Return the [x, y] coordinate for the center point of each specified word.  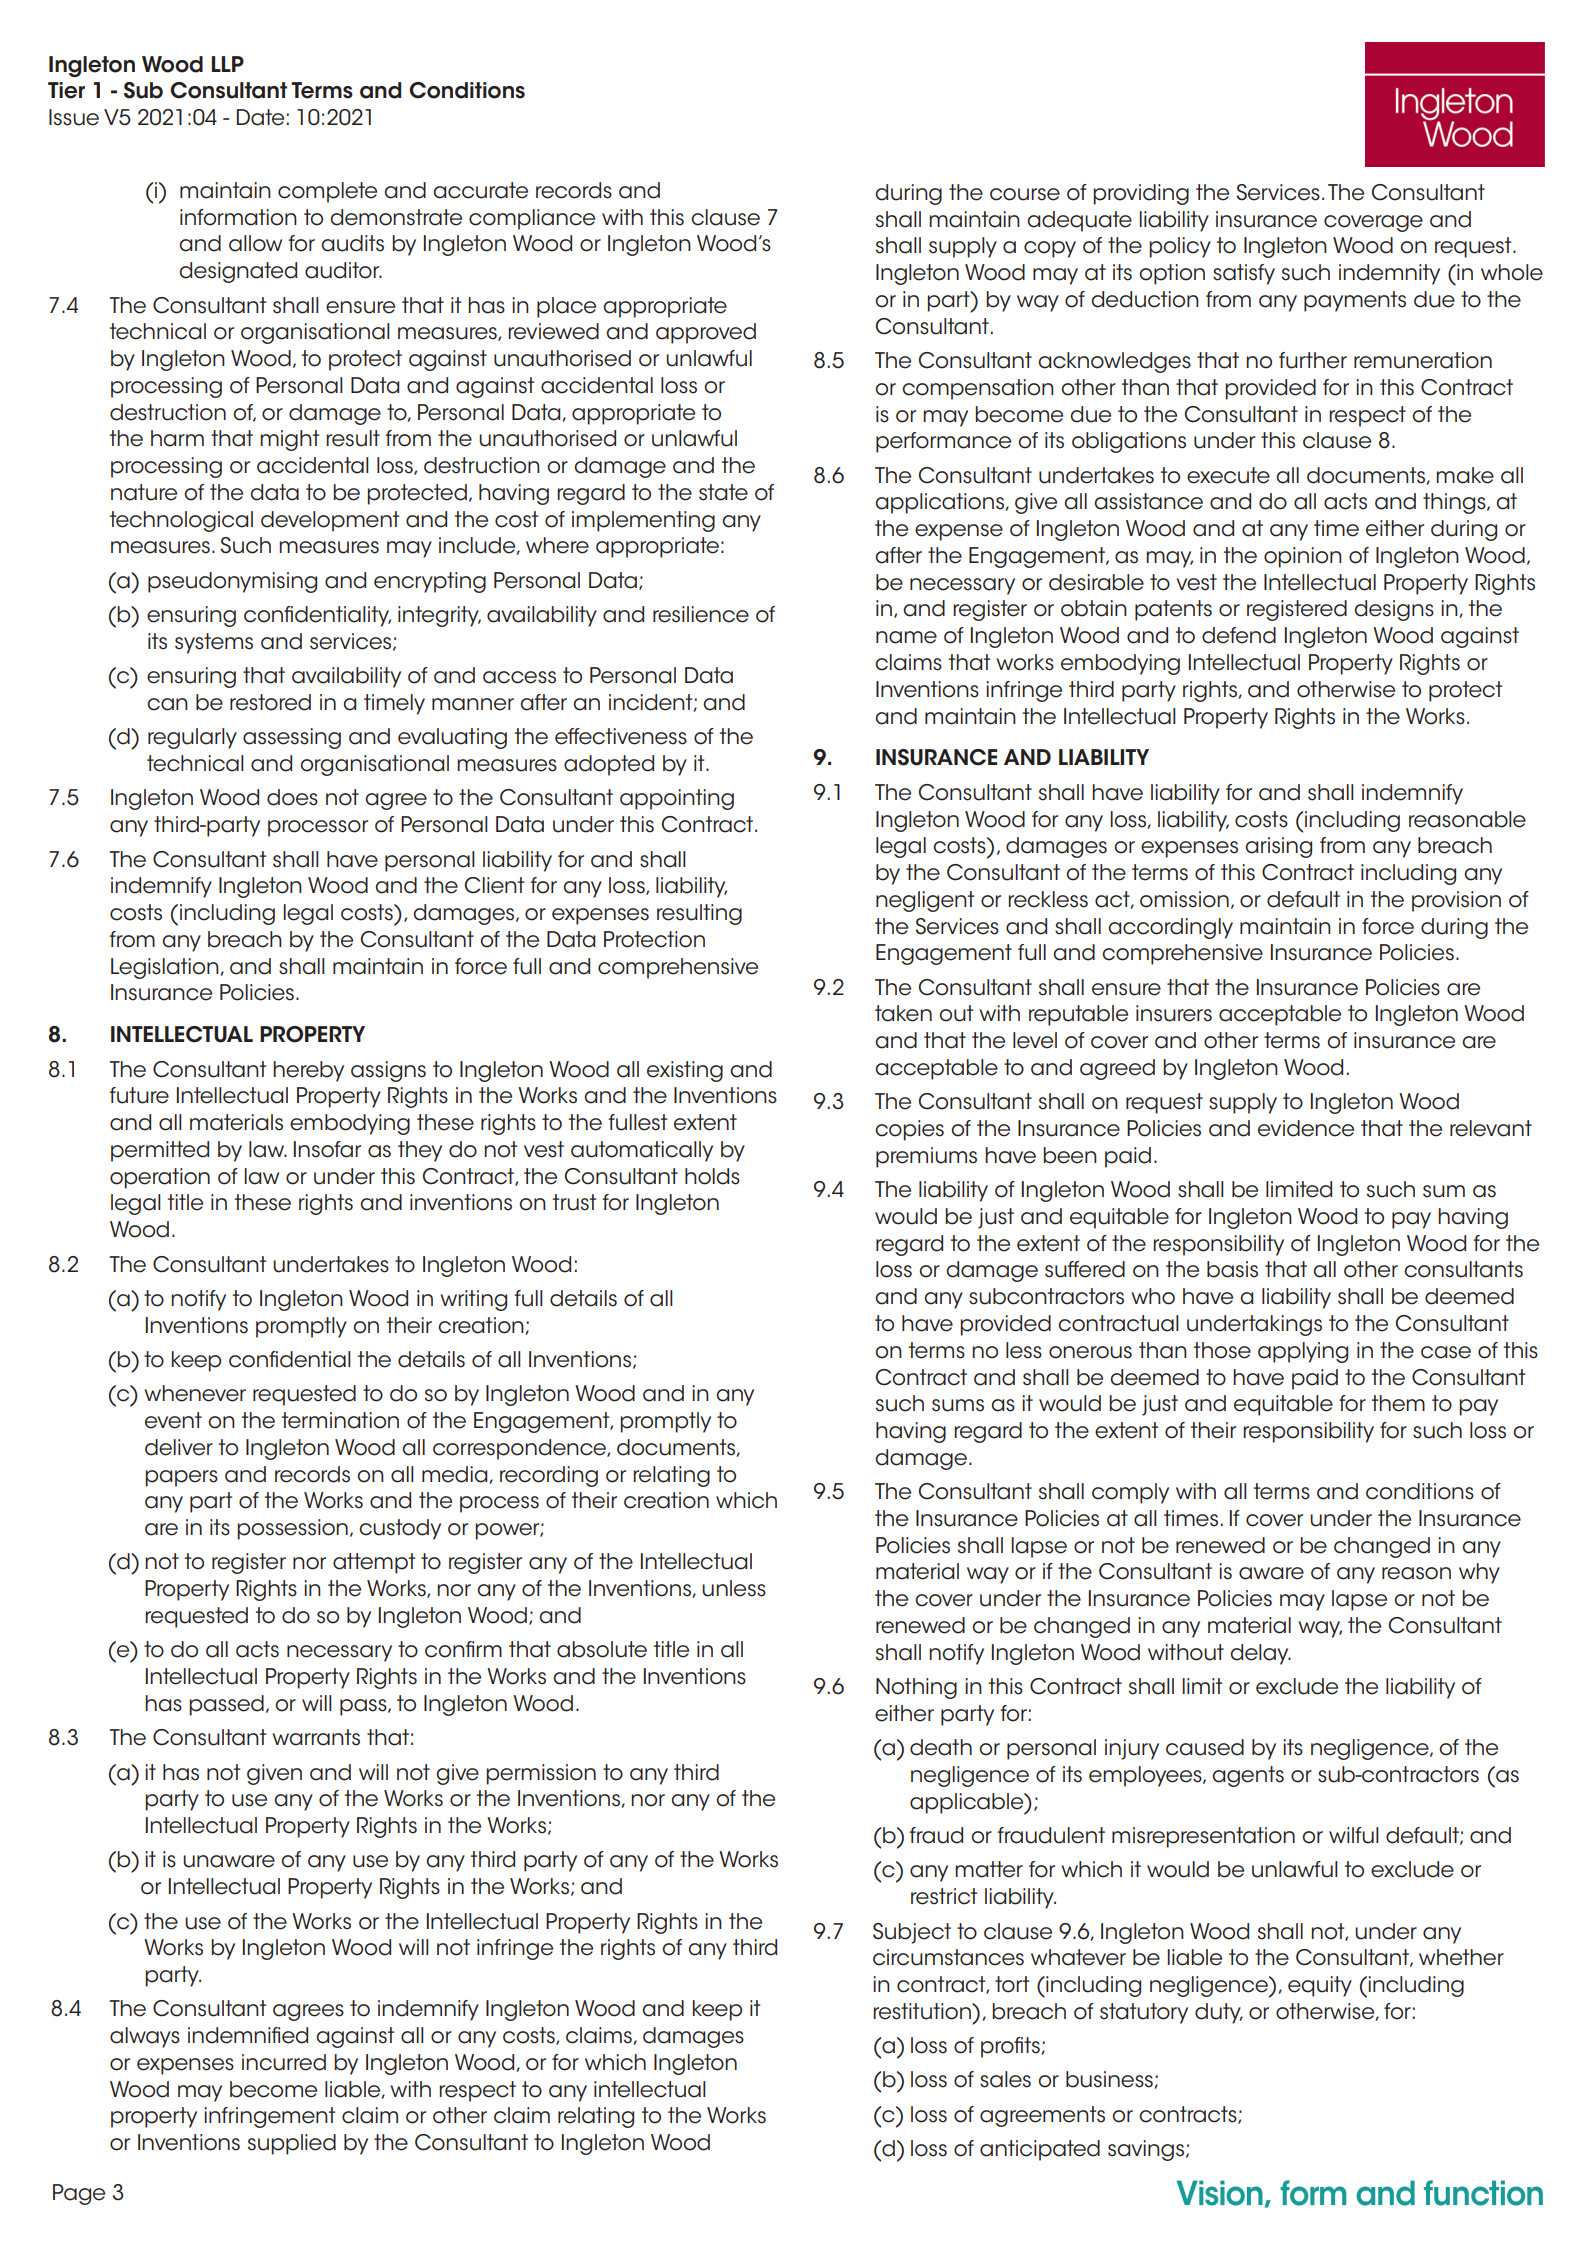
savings [1147, 2150]
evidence [1306, 1128]
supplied [292, 2144]
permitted [160, 1151]
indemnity [1389, 274]
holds [712, 1176]
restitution [923, 2011]
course [1025, 194]
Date [260, 117]
